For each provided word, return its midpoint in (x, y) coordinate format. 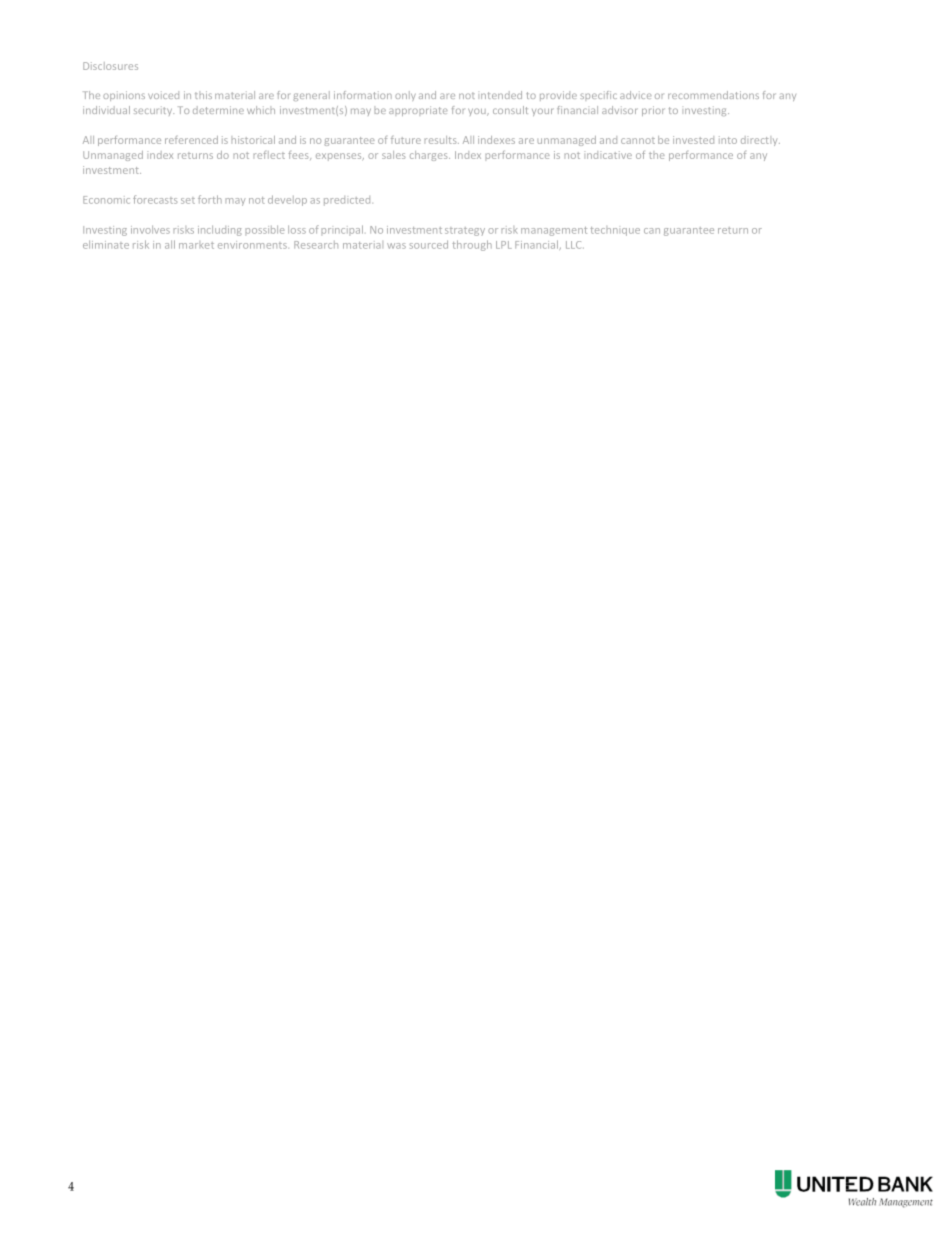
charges (430, 156)
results (442, 140)
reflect (269, 155)
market (196, 245)
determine (218, 110)
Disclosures (110, 66)
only (405, 96)
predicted (348, 201)
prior (653, 111)
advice (635, 95)
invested (693, 140)
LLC (575, 245)
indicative (608, 155)
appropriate (418, 111)
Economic (106, 200)
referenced (191, 140)
